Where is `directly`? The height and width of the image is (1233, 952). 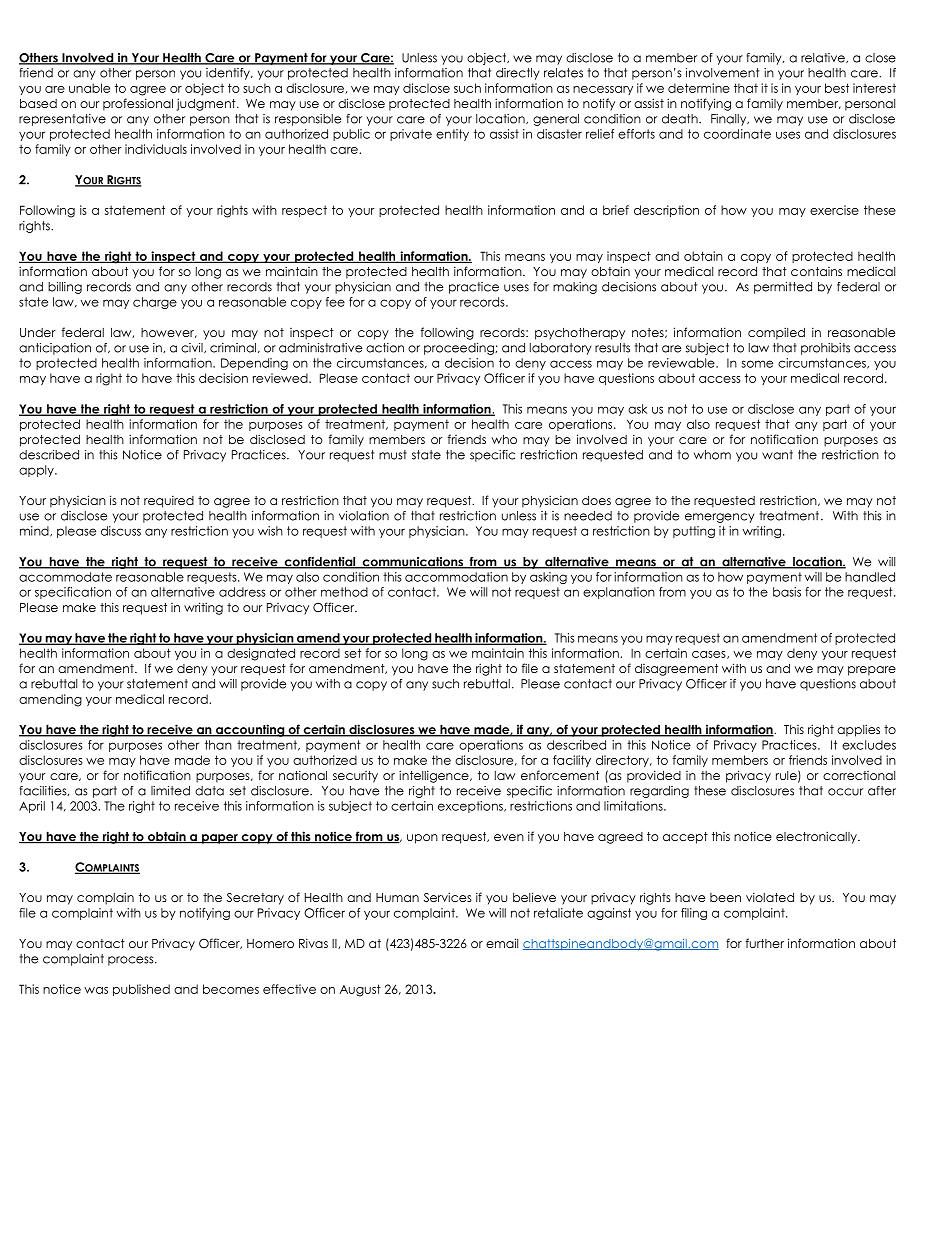
directly is located at coordinates (517, 74).
